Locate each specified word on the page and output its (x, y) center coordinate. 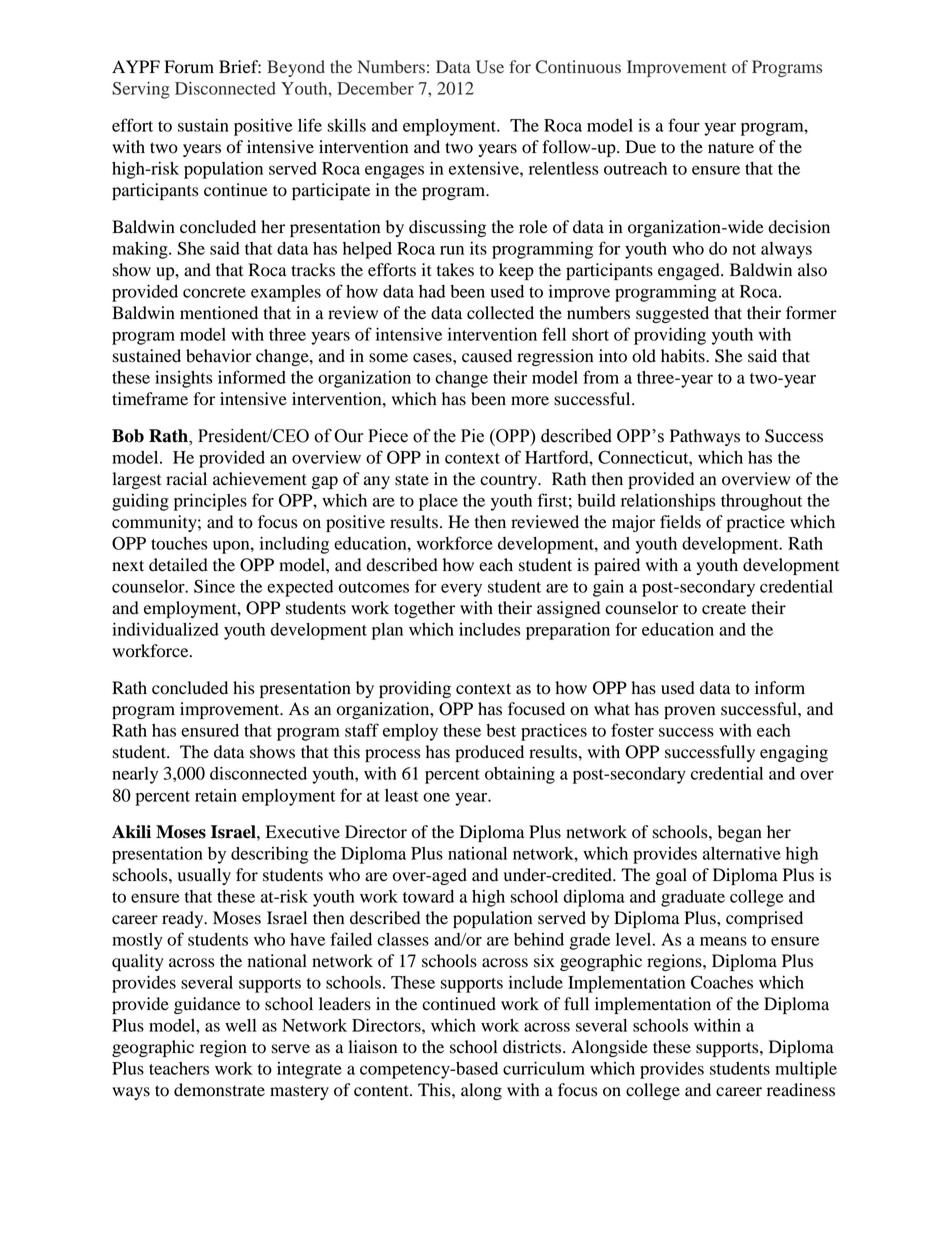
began (740, 833)
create (724, 609)
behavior (219, 356)
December (375, 88)
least (402, 795)
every (461, 590)
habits (684, 356)
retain (216, 795)
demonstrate (219, 1090)
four (684, 125)
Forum (189, 67)
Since (214, 586)
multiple (806, 1070)
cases (433, 358)
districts (533, 1047)
